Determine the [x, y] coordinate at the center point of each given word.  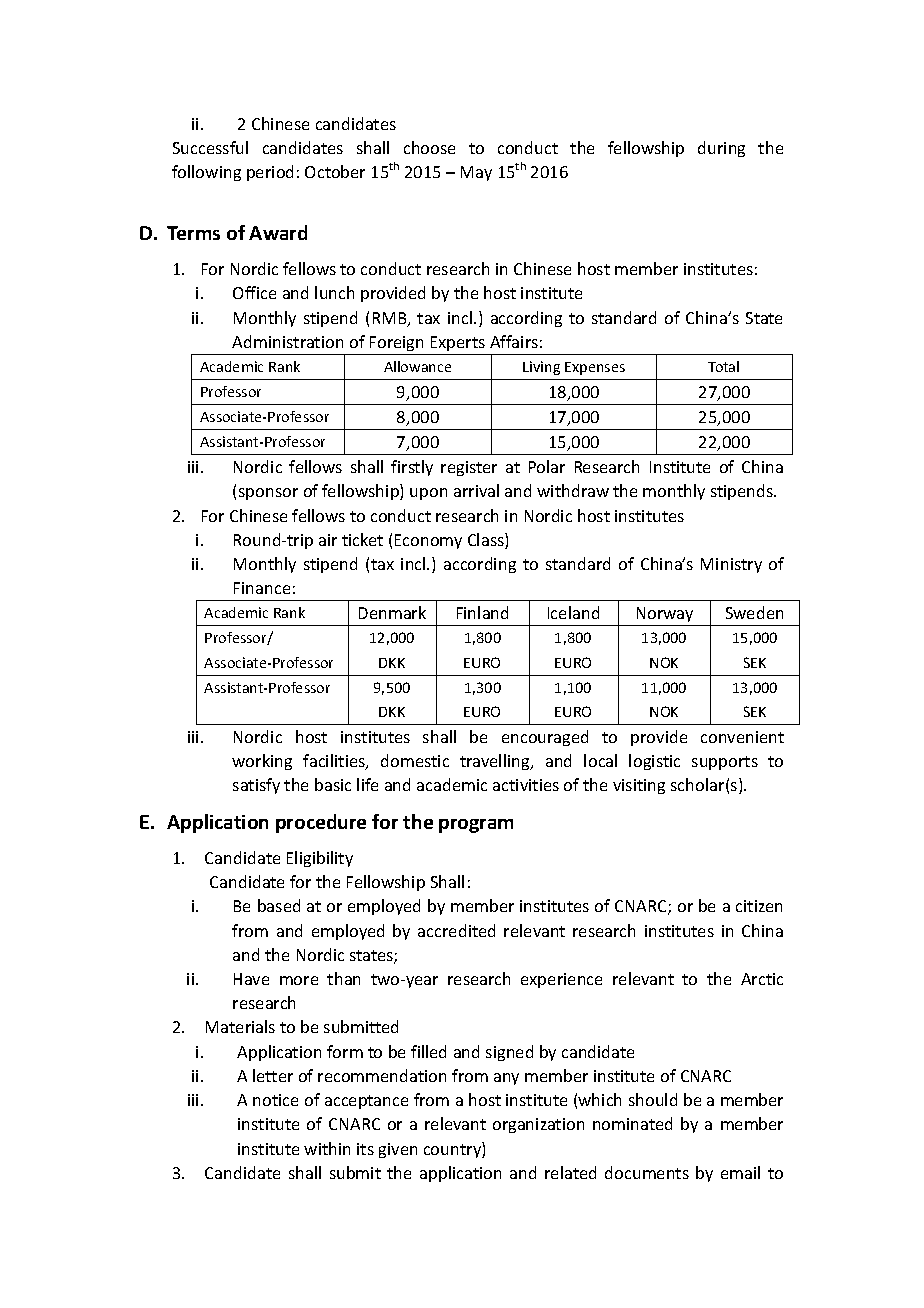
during [721, 149]
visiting [639, 786]
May [476, 173]
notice [275, 1100]
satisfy [256, 786]
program [476, 826]
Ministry [731, 565]
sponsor [268, 494]
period [270, 173]
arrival [476, 490]
